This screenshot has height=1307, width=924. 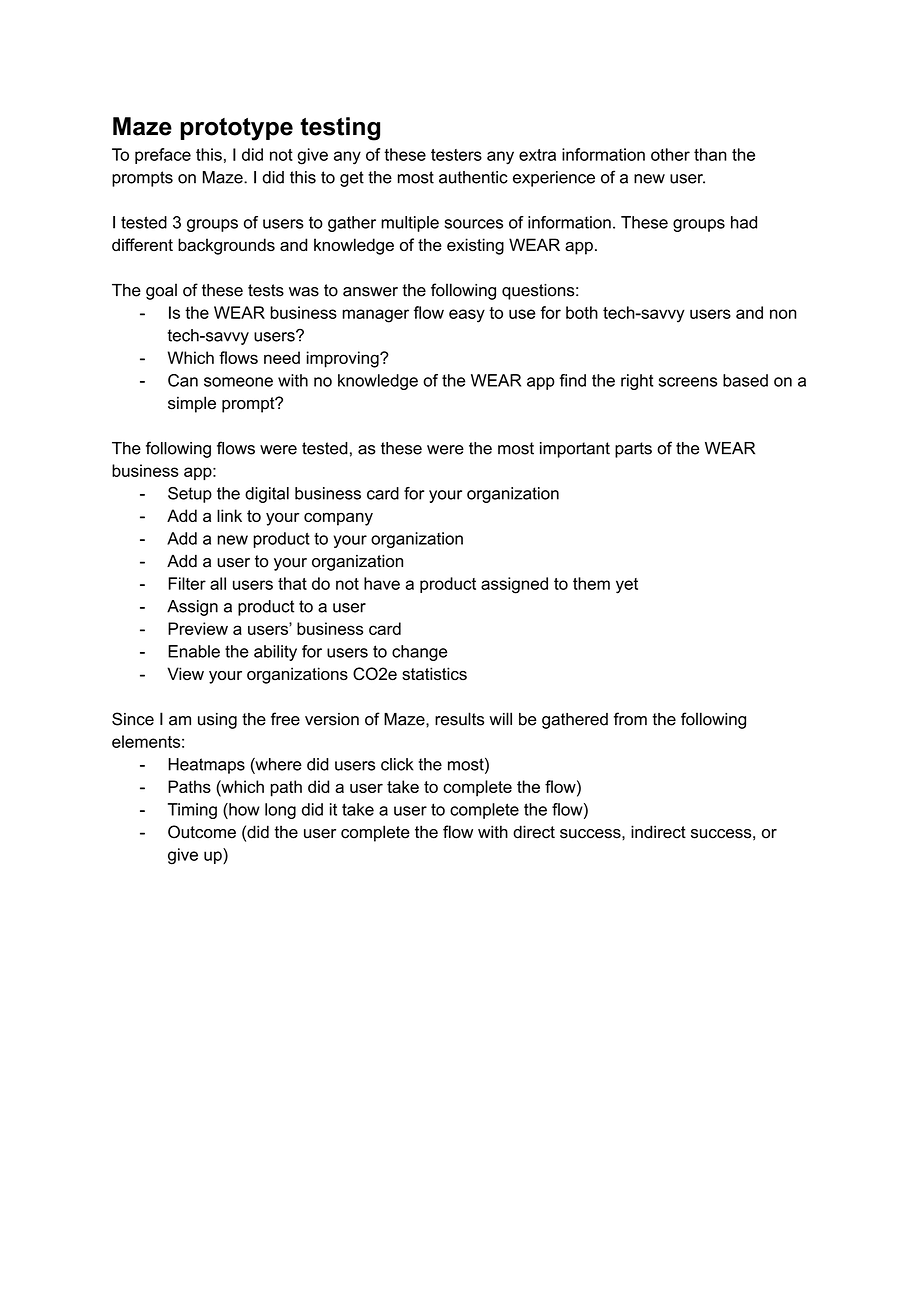 What do you see at coordinates (194, 651) in the screenshot?
I see `Enable` at bounding box center [194, 651].
